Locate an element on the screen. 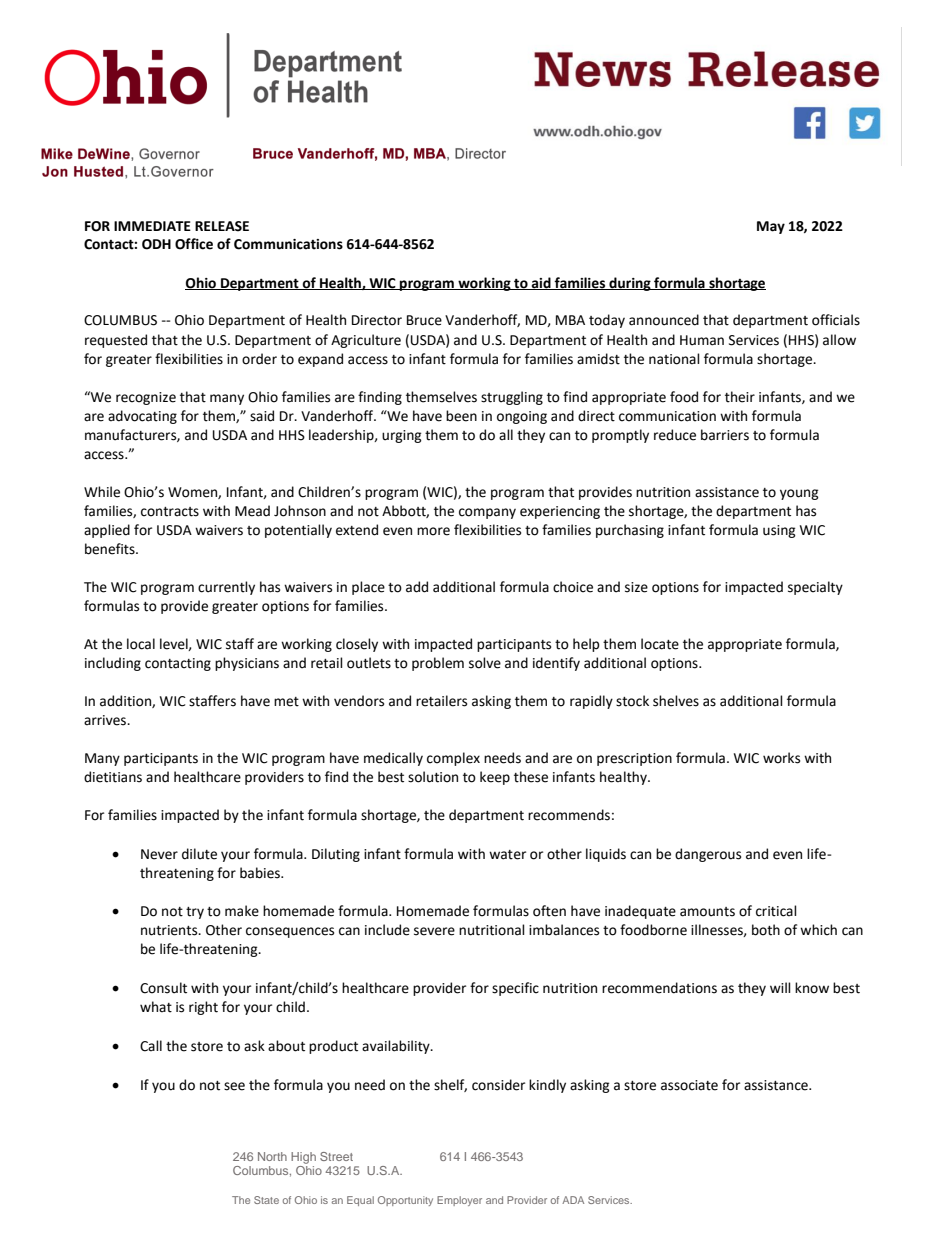 The width and height of the screenshot is (952, 1233). arrives is located at coordinates (106, 720).
